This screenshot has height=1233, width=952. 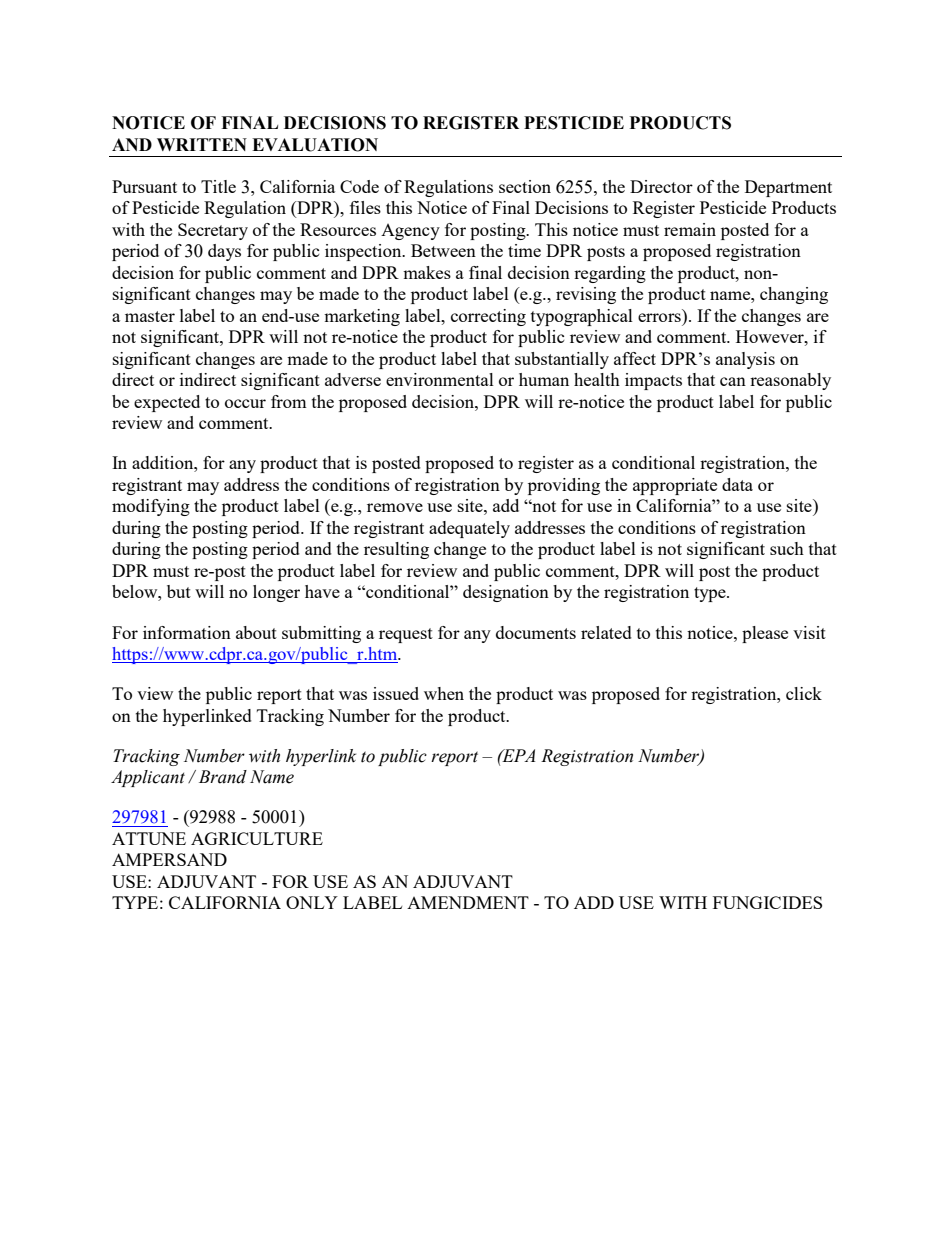 I want to click on occur, so click(x=245, y=403).
